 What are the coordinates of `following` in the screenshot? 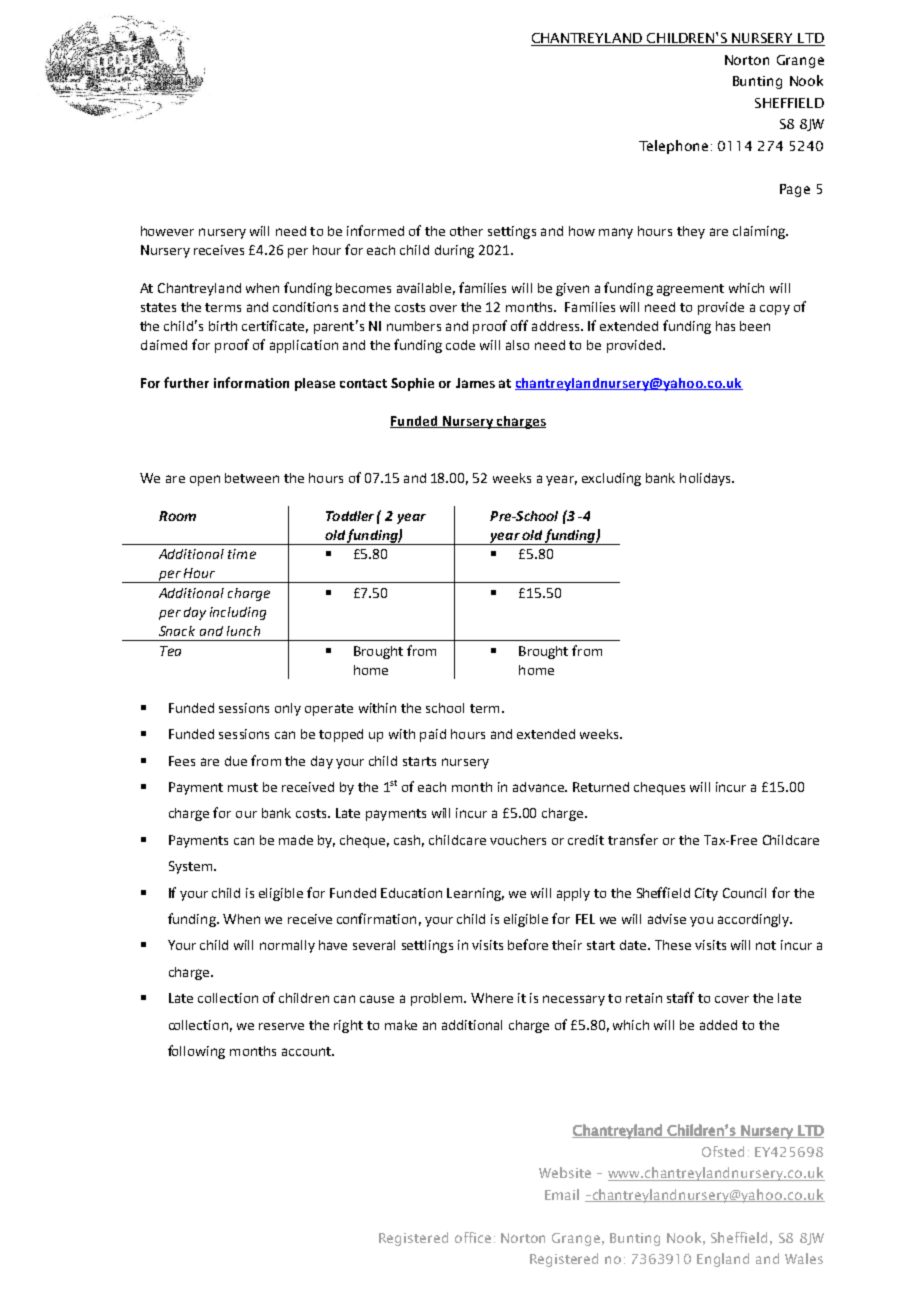 It's located at (196, 1052).
